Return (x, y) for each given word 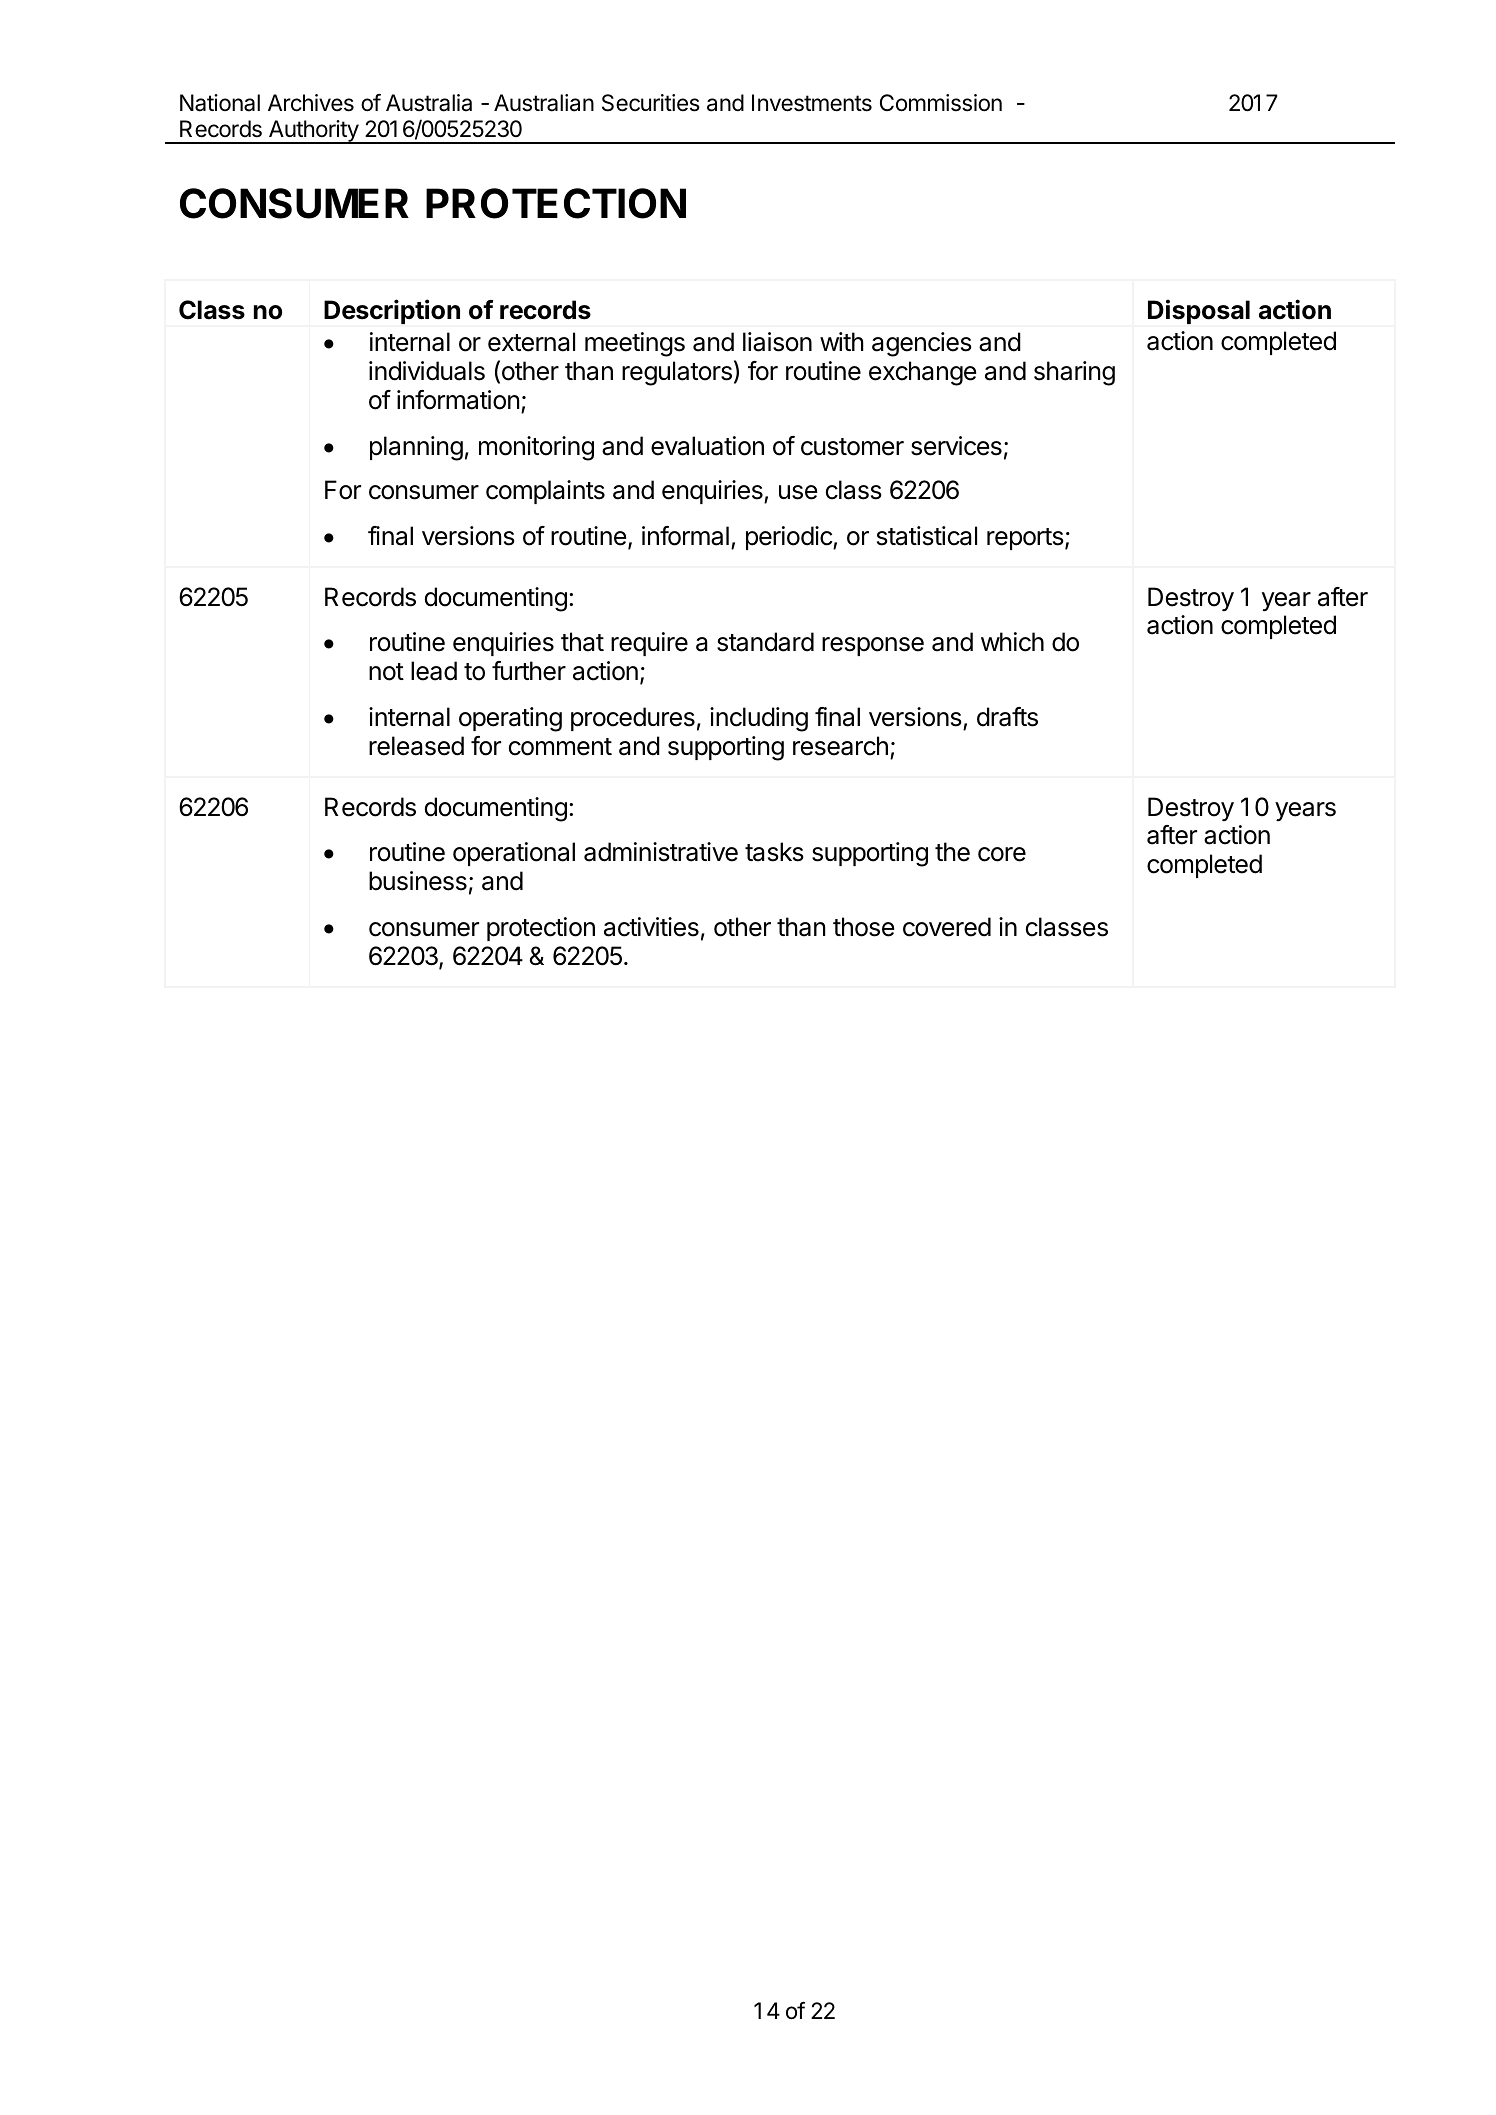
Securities (651, 103)
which (1012, 642)
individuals (427, 371)
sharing (1074, 373)
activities (651, 927)
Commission (941, 103)
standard (765, 642)
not (386, 672)
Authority (313, 132)
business (418, 881)
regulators (677, 373)
